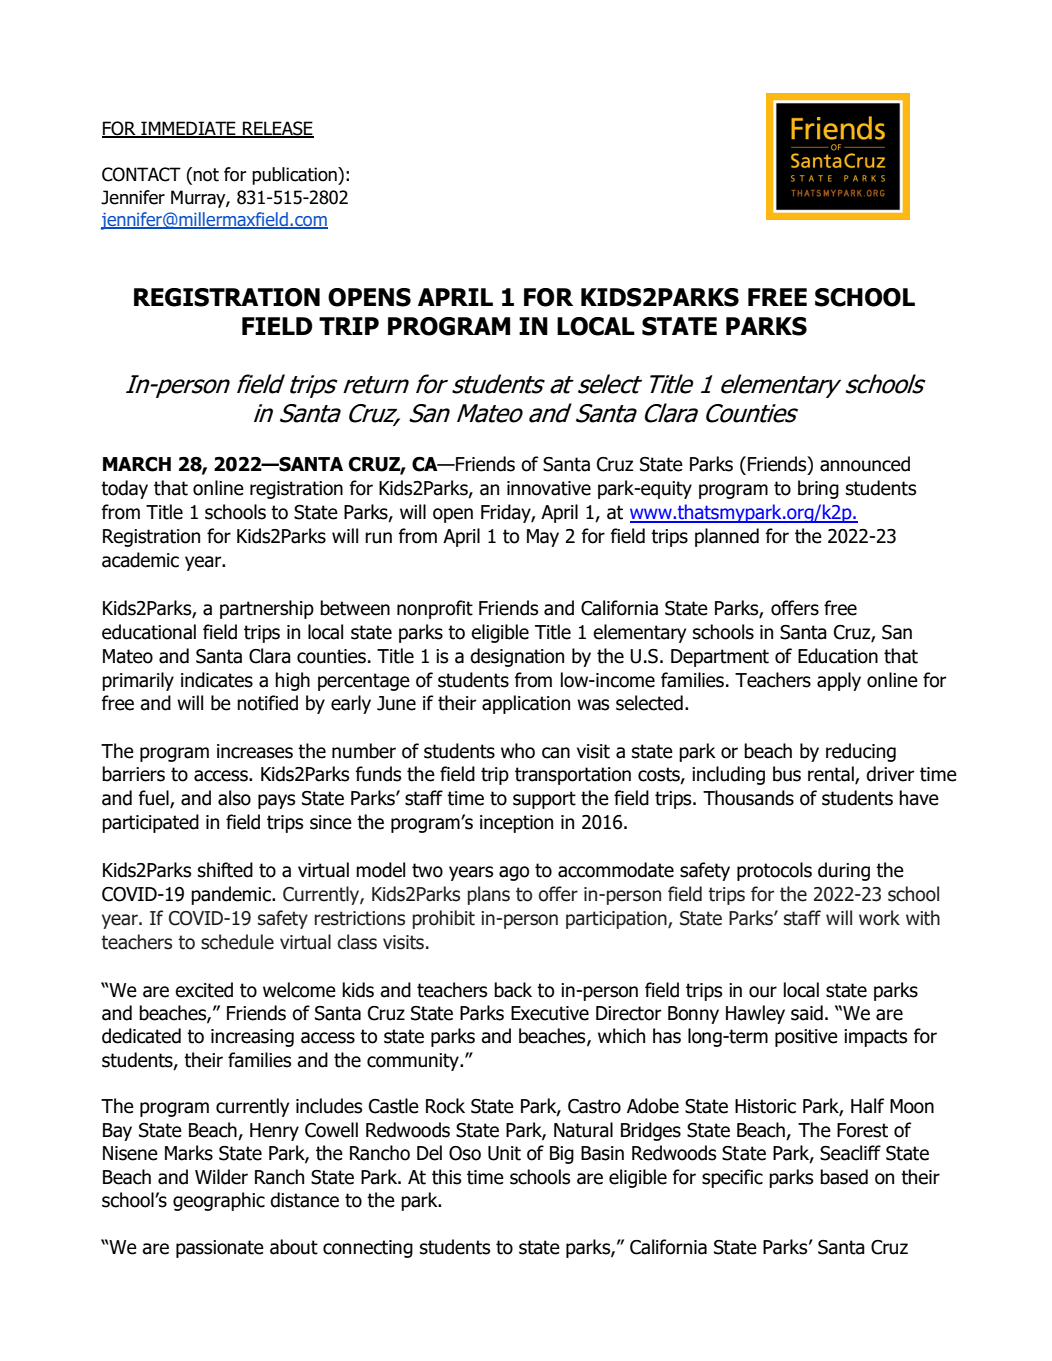  What do you see at coordinates (446, 1177) in the screenshot?
I see `this` at bounding box center [446, 1177].
